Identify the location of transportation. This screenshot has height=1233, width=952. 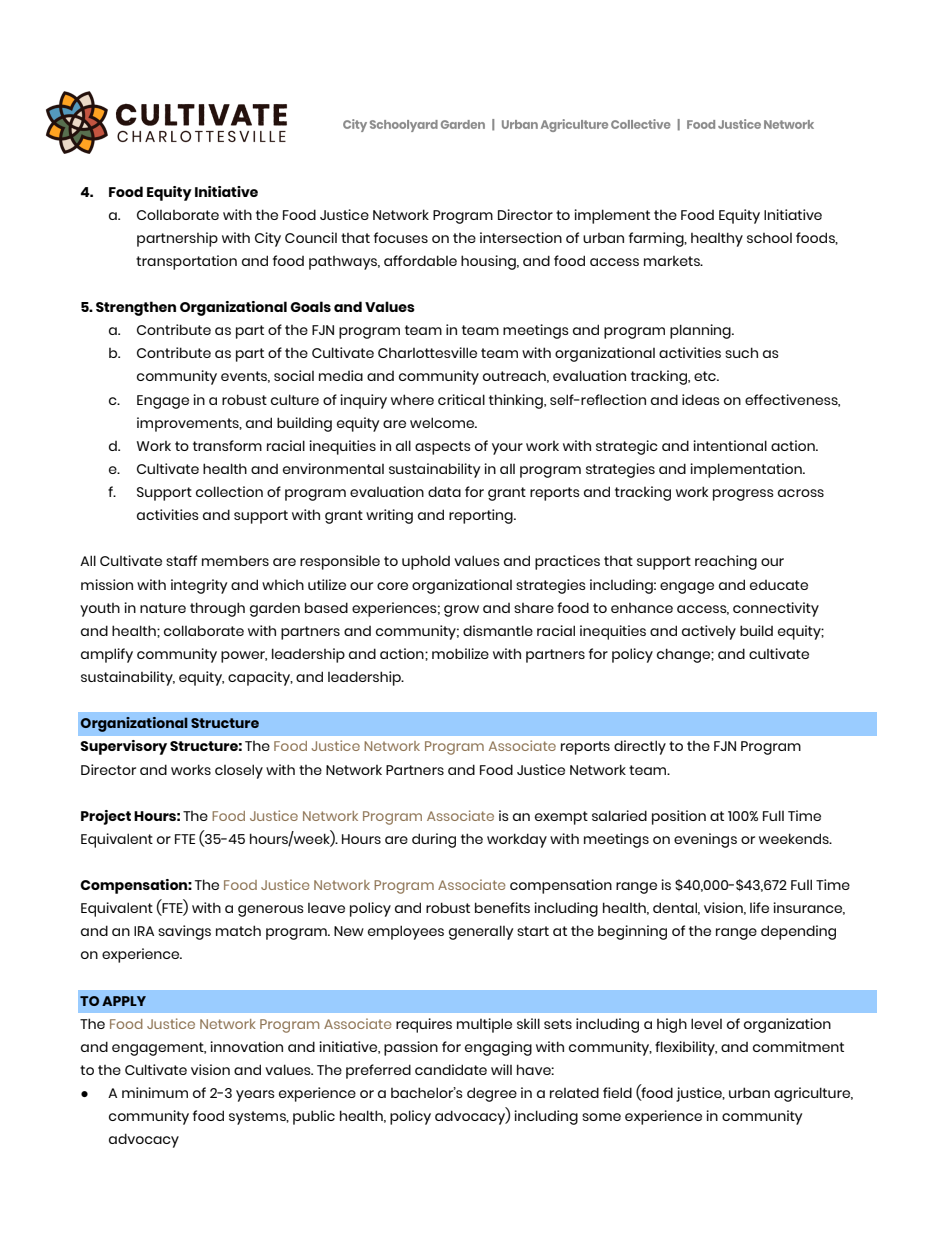
(186, 262).
